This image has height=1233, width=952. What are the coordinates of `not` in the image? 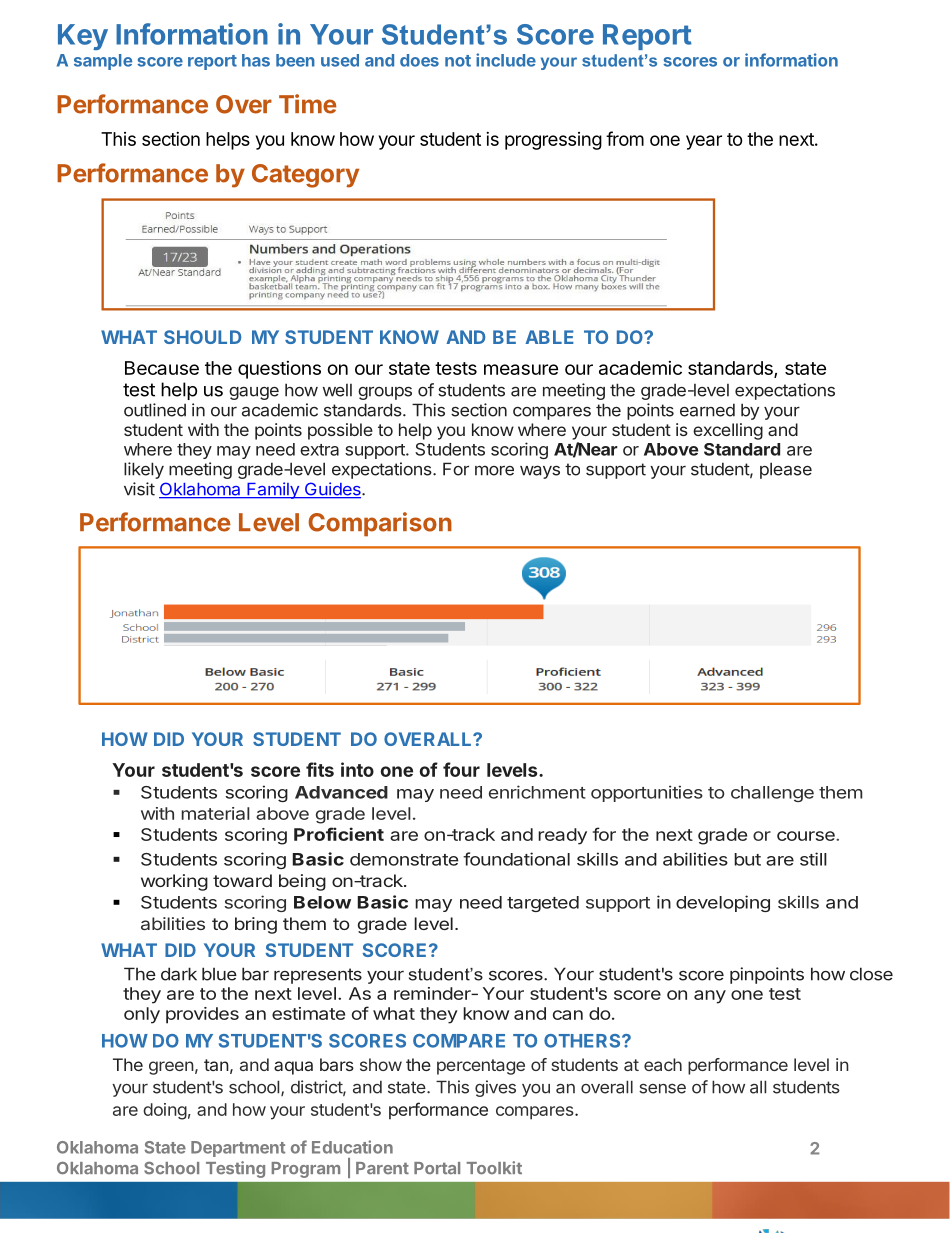 It's located at (458, 61).
